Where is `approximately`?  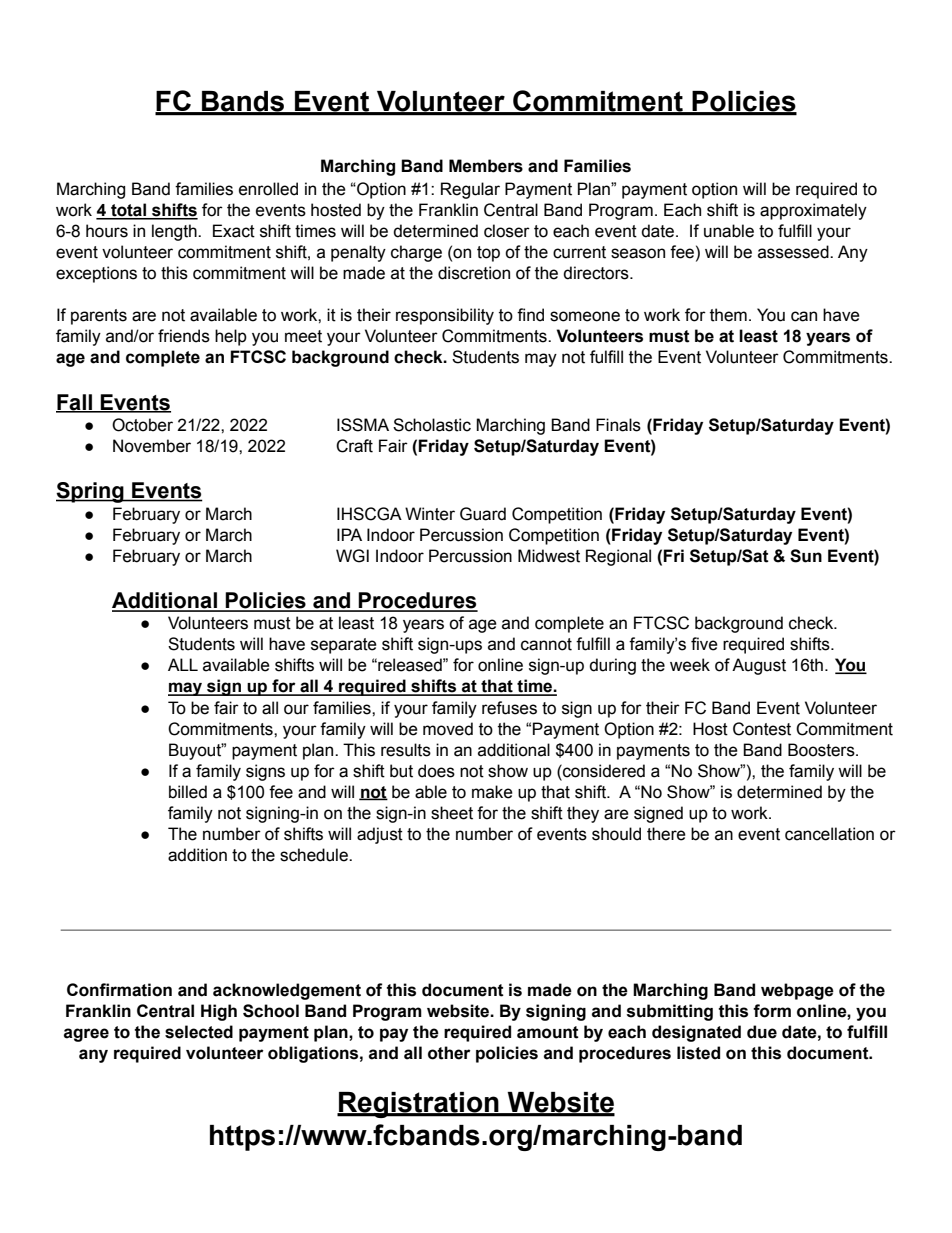 approximately is located at coordinates (813, 211).
